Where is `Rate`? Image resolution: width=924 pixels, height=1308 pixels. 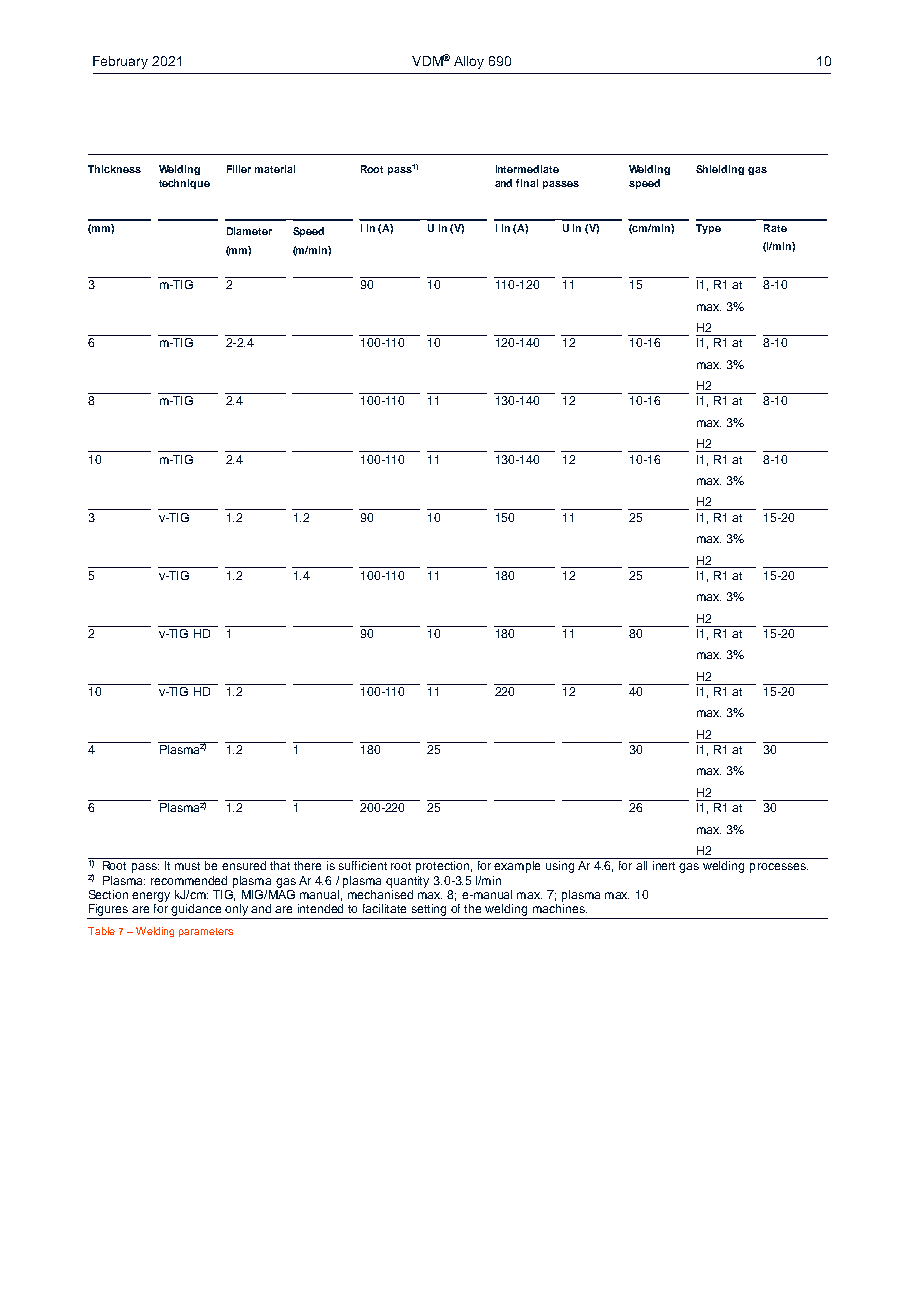
Rate is located at coordinates (775, 228).
